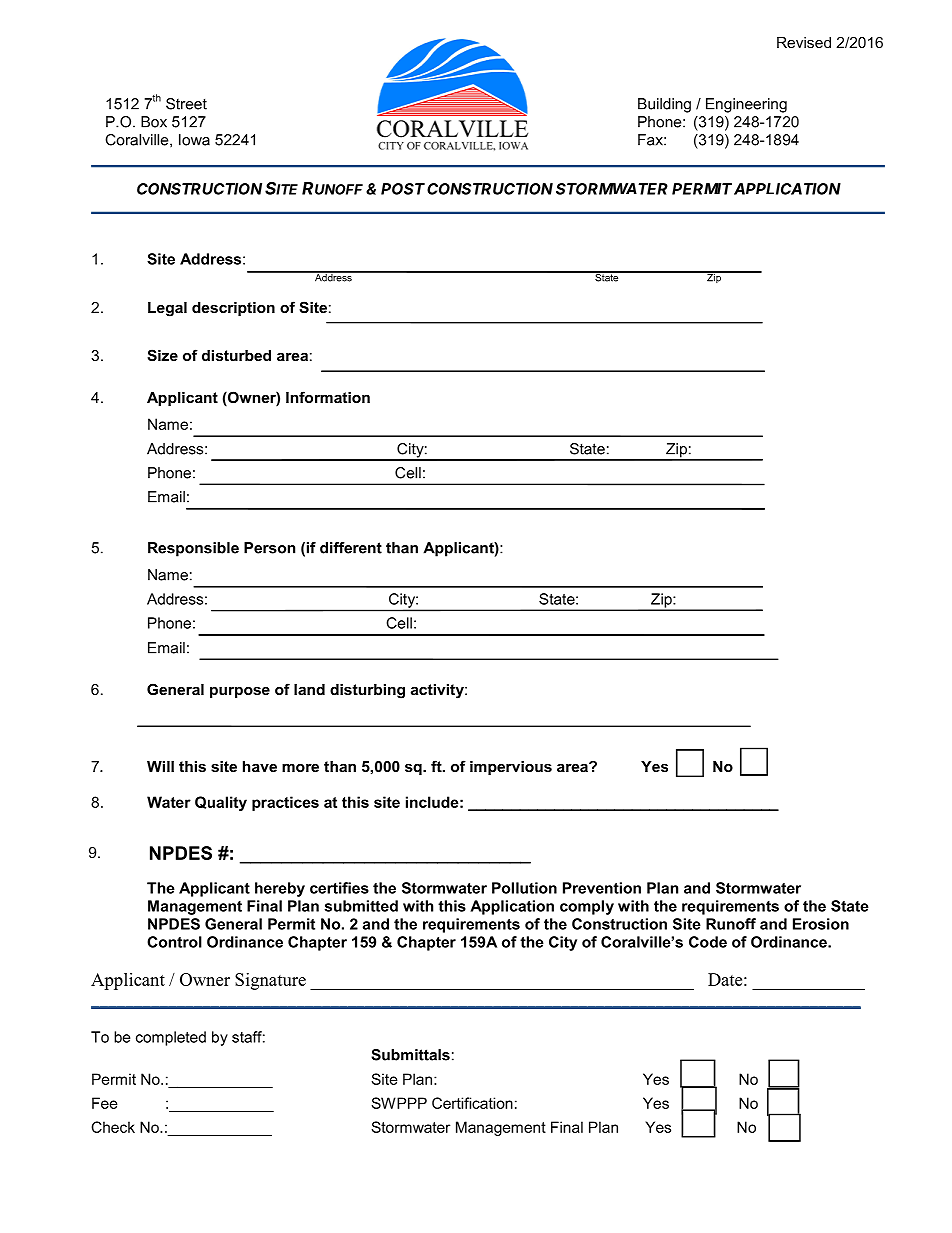 This page has height=1233, width=952. I want to click on Building, so click(664, 105).
